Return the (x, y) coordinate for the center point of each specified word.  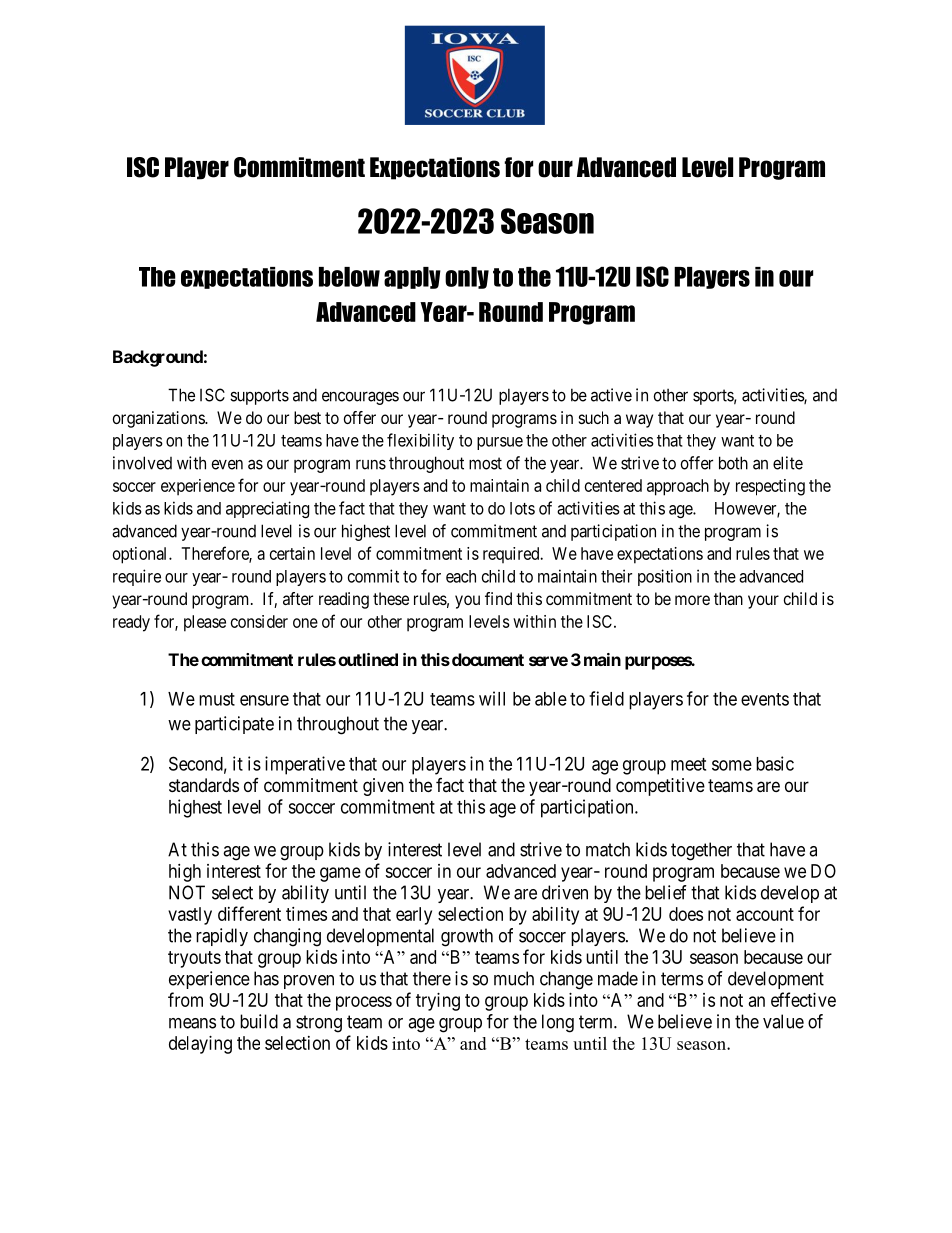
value (783, 1021)
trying (438, 1002)
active (611, 395)
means (192, 1023)
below (349, 277)
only (467, 278)
